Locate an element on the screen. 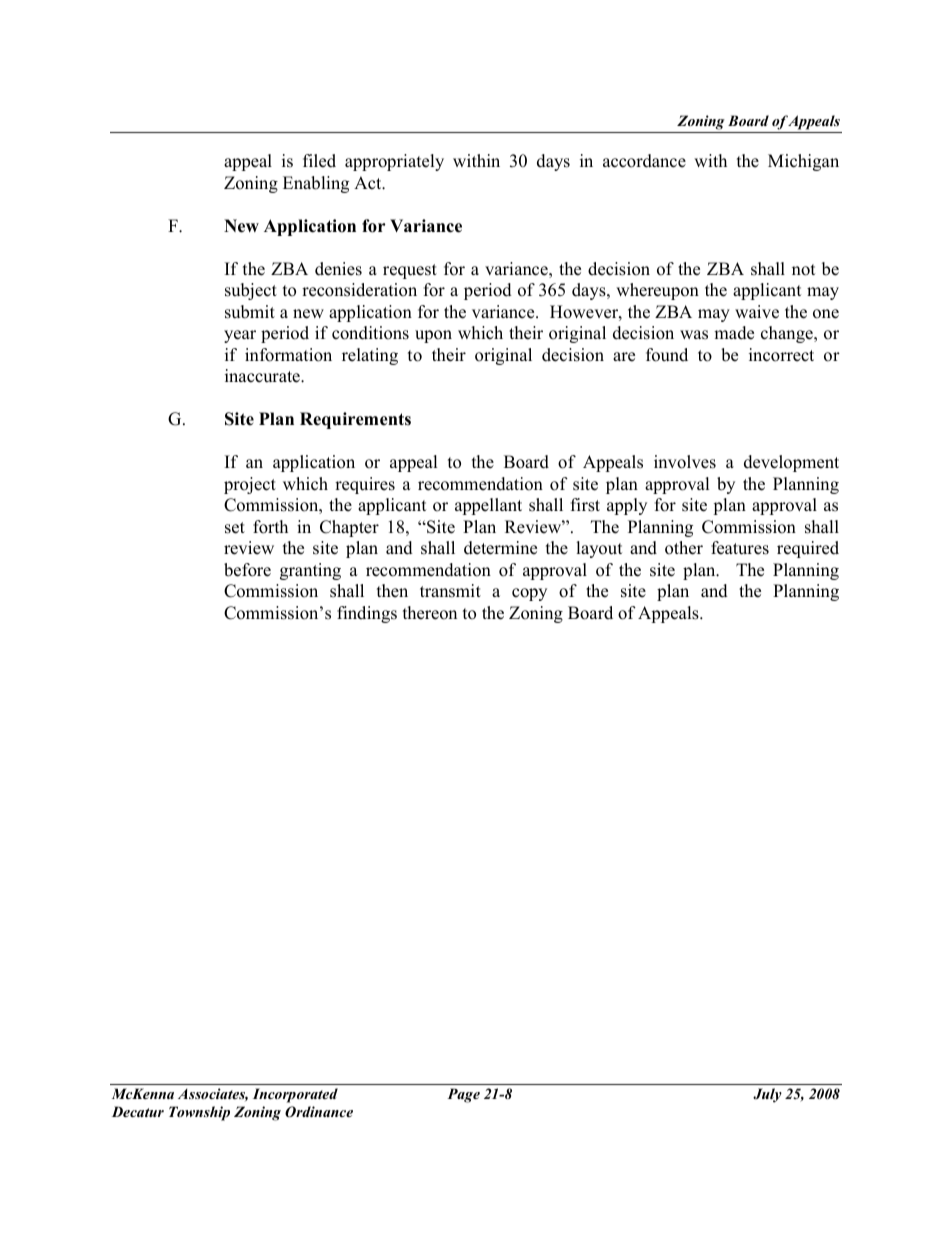  Incorporated is located at coordinates (295, 1095).
